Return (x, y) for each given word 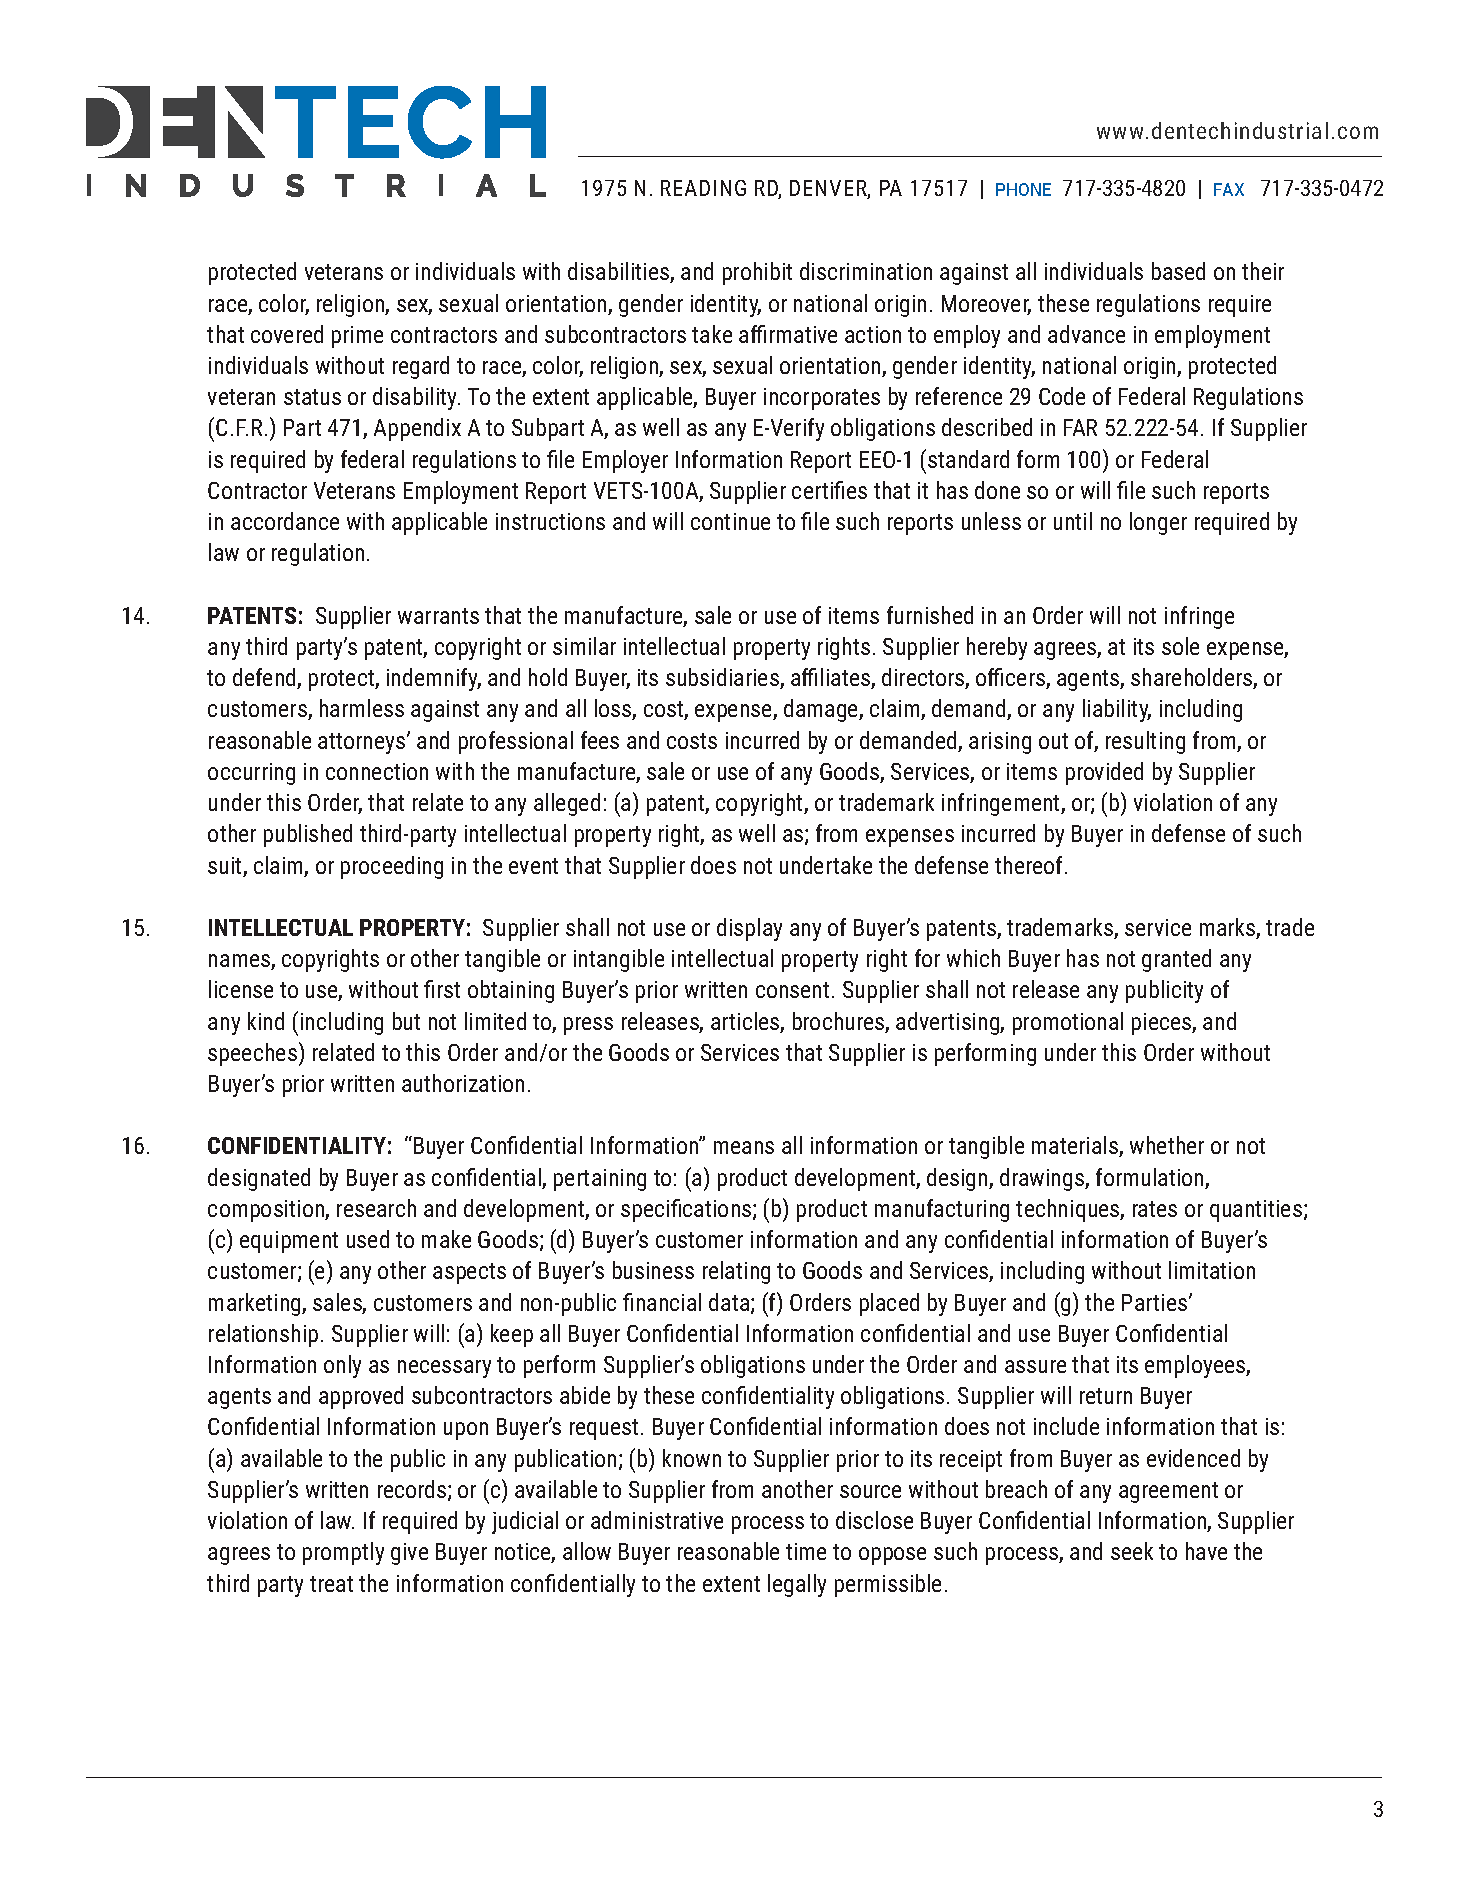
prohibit (757, 273)
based (1178, 271)
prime (357, 337)
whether (1167, 1145)
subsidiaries (723, 678)
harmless (362, 708)
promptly (343, 1553)
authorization (463, 1083)
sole (1180, 646)
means (744, 1147)
